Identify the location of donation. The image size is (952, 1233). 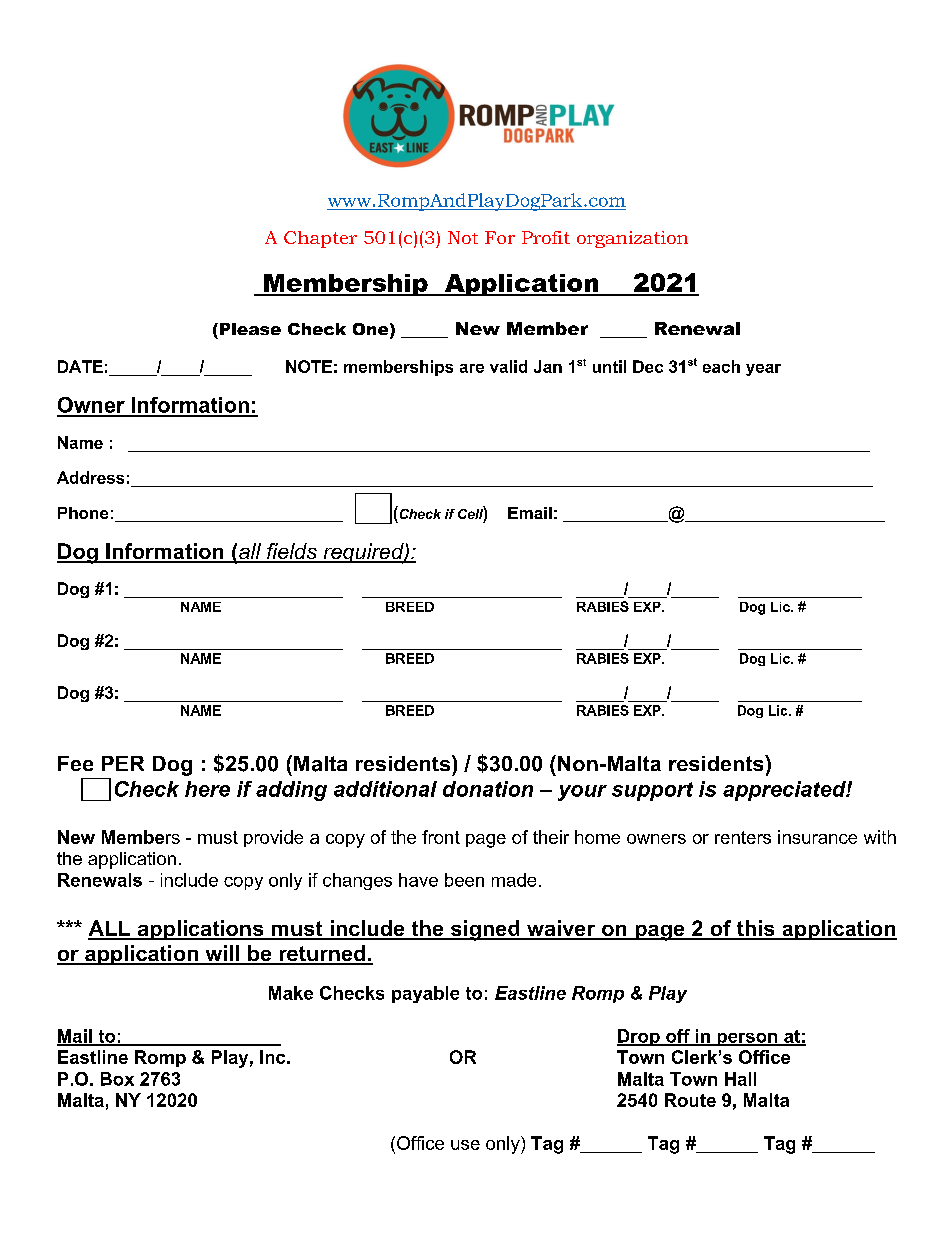
(488, 789).
